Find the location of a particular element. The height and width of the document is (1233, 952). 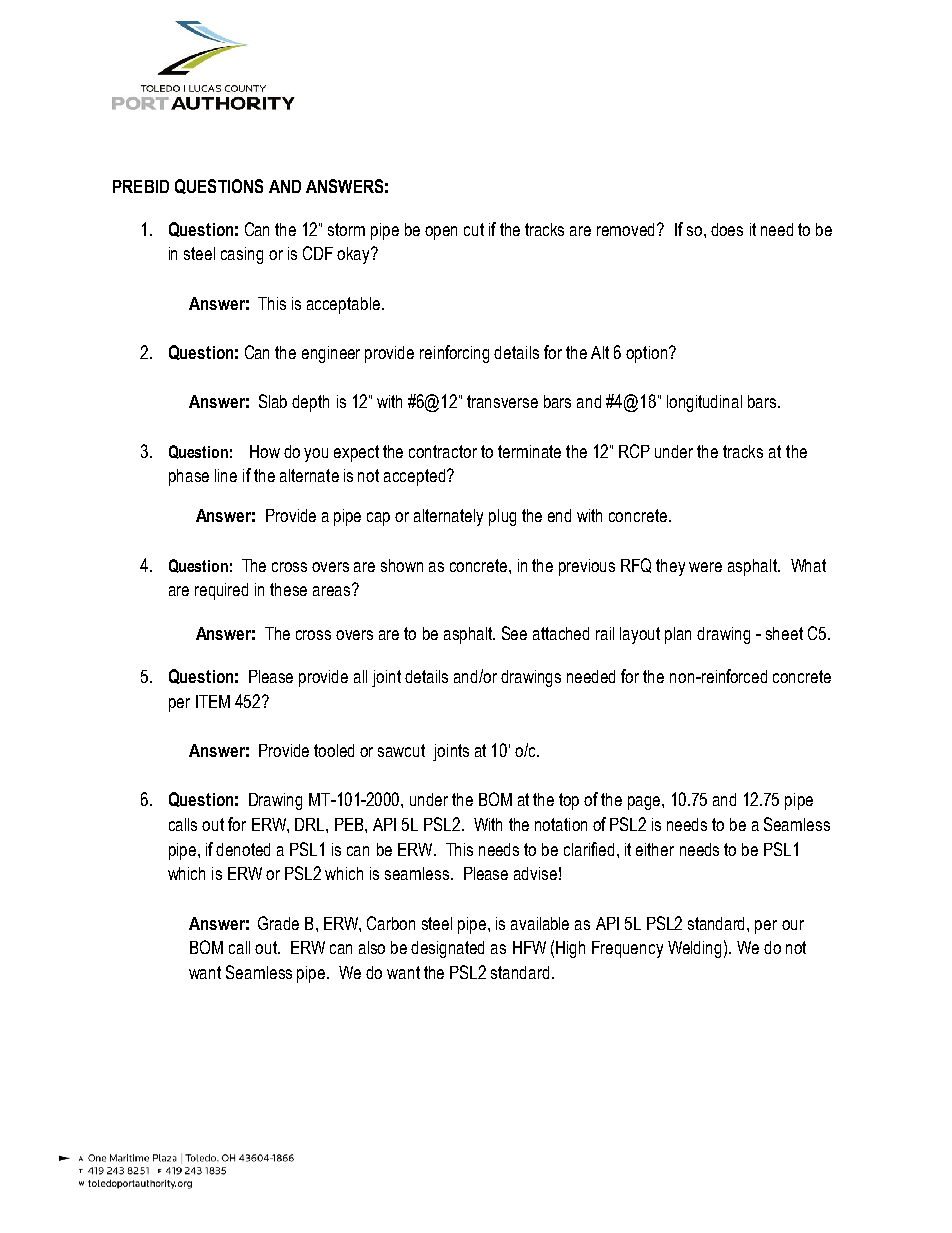

Grade is located at coordinates (278, 923).
